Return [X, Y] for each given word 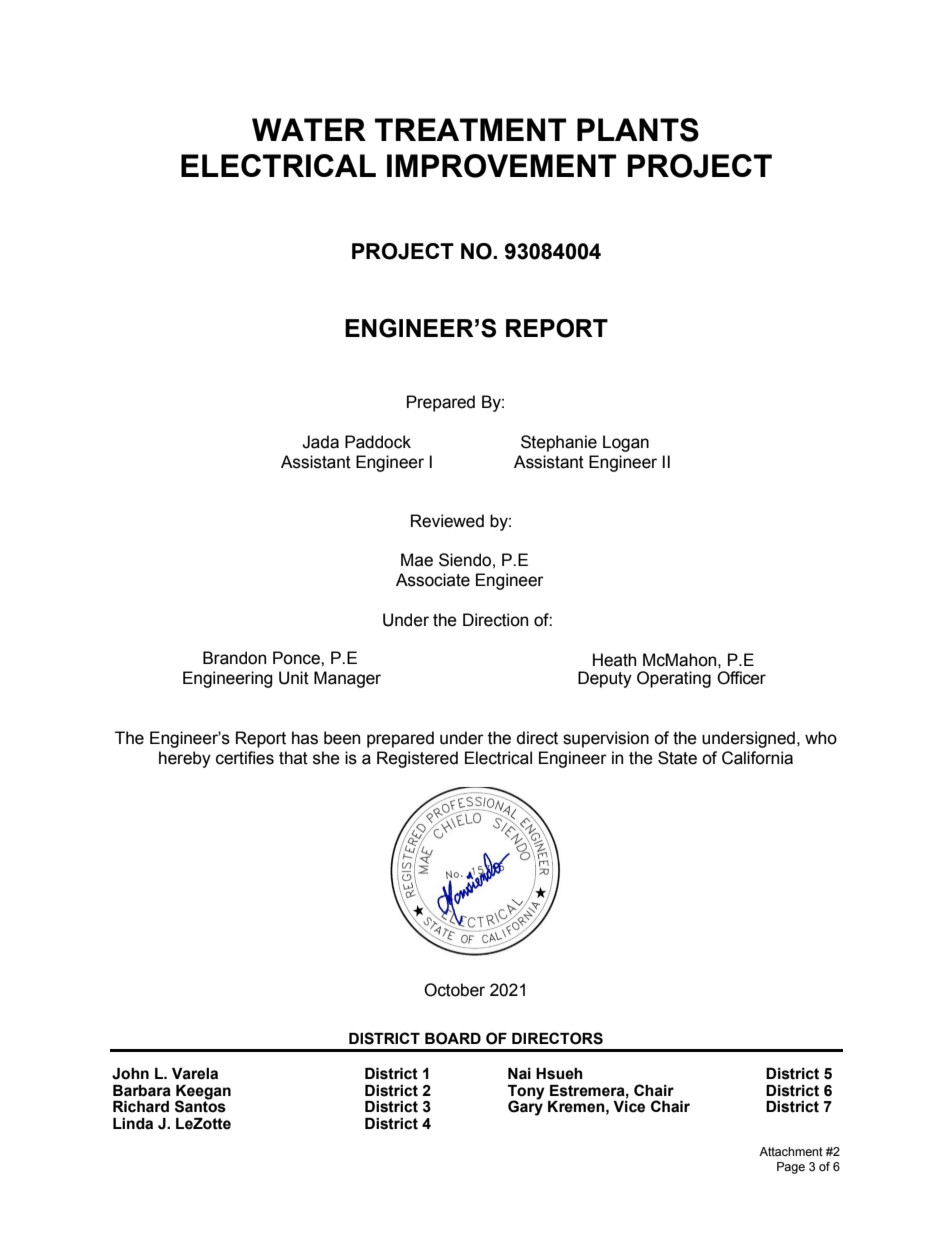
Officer [741, 678]
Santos [200, 1105]
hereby [185, 759]
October [454, 990]
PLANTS [638, 130]
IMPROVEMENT [502, 166]
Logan [626, 443]
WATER [309, 129]
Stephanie [559, 443]
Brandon [234, 658]
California [757, 758]
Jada [320, 442]
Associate [433, 580]
